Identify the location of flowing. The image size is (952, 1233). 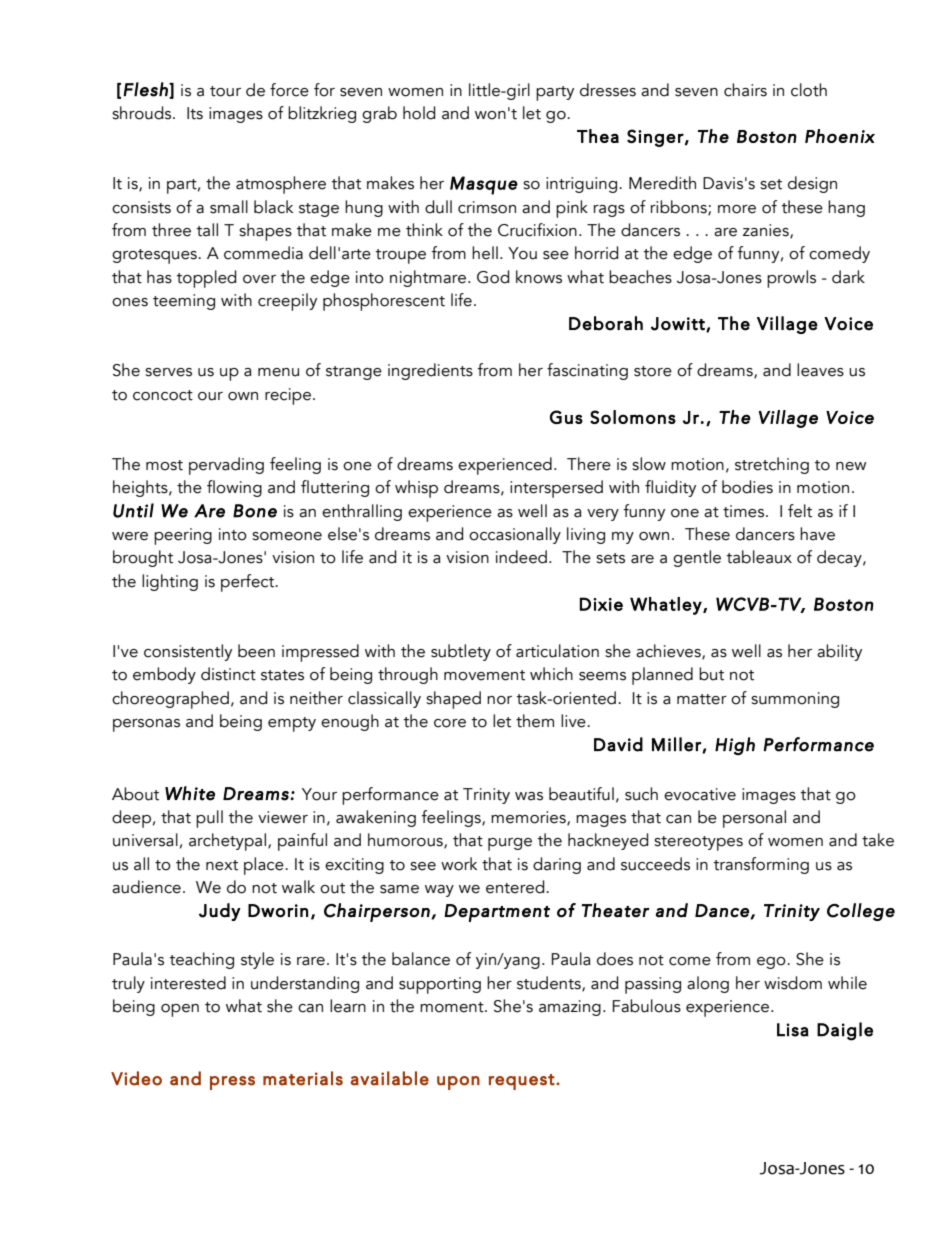
(234, 488).
